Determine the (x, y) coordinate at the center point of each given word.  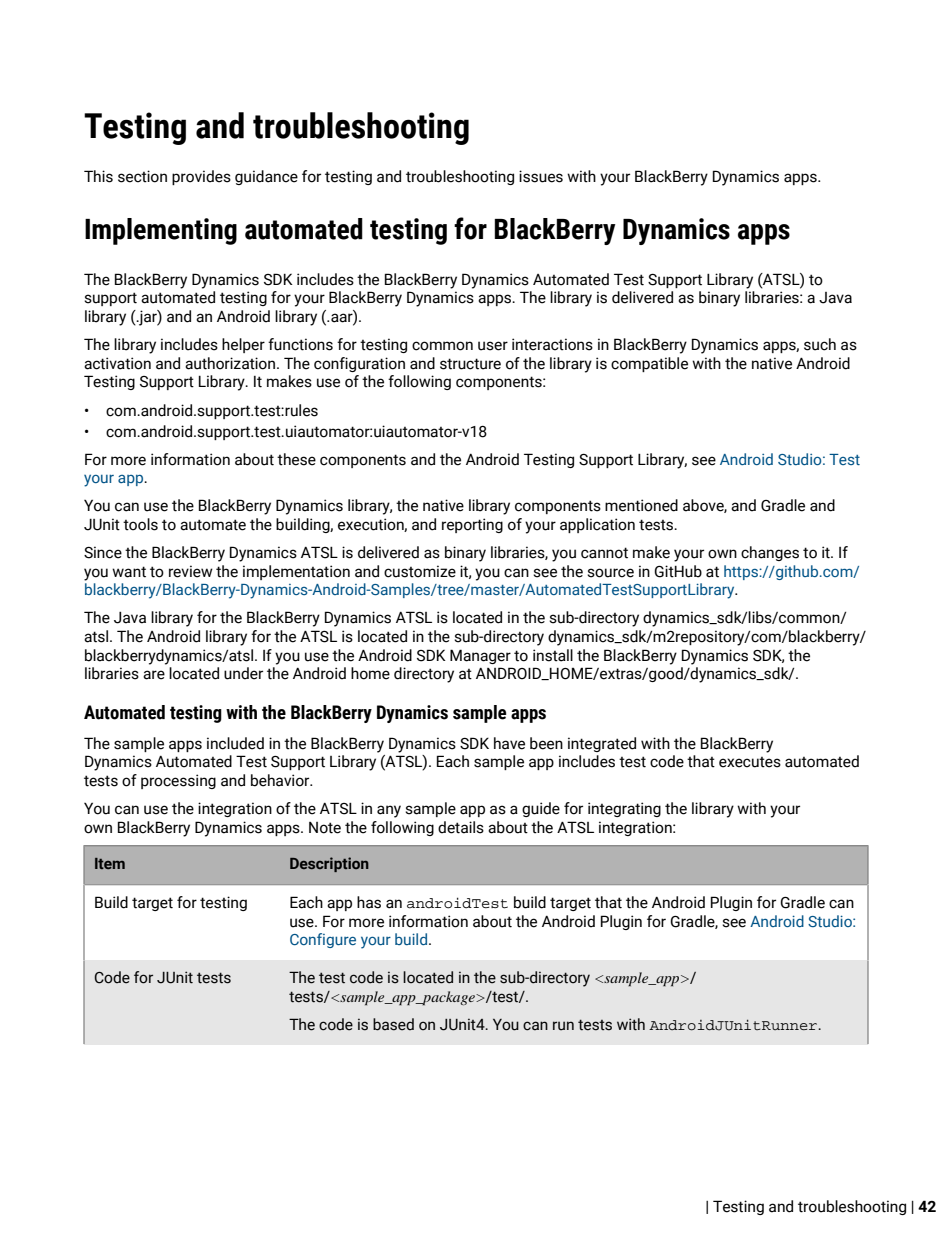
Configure (323, 940)
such (820, 344)
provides (201, 177)
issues (541, 176)
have (509, 743)
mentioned (641, 505)
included (235, 743)
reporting (472, 525)
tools (140, 524)
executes (750, 762)
